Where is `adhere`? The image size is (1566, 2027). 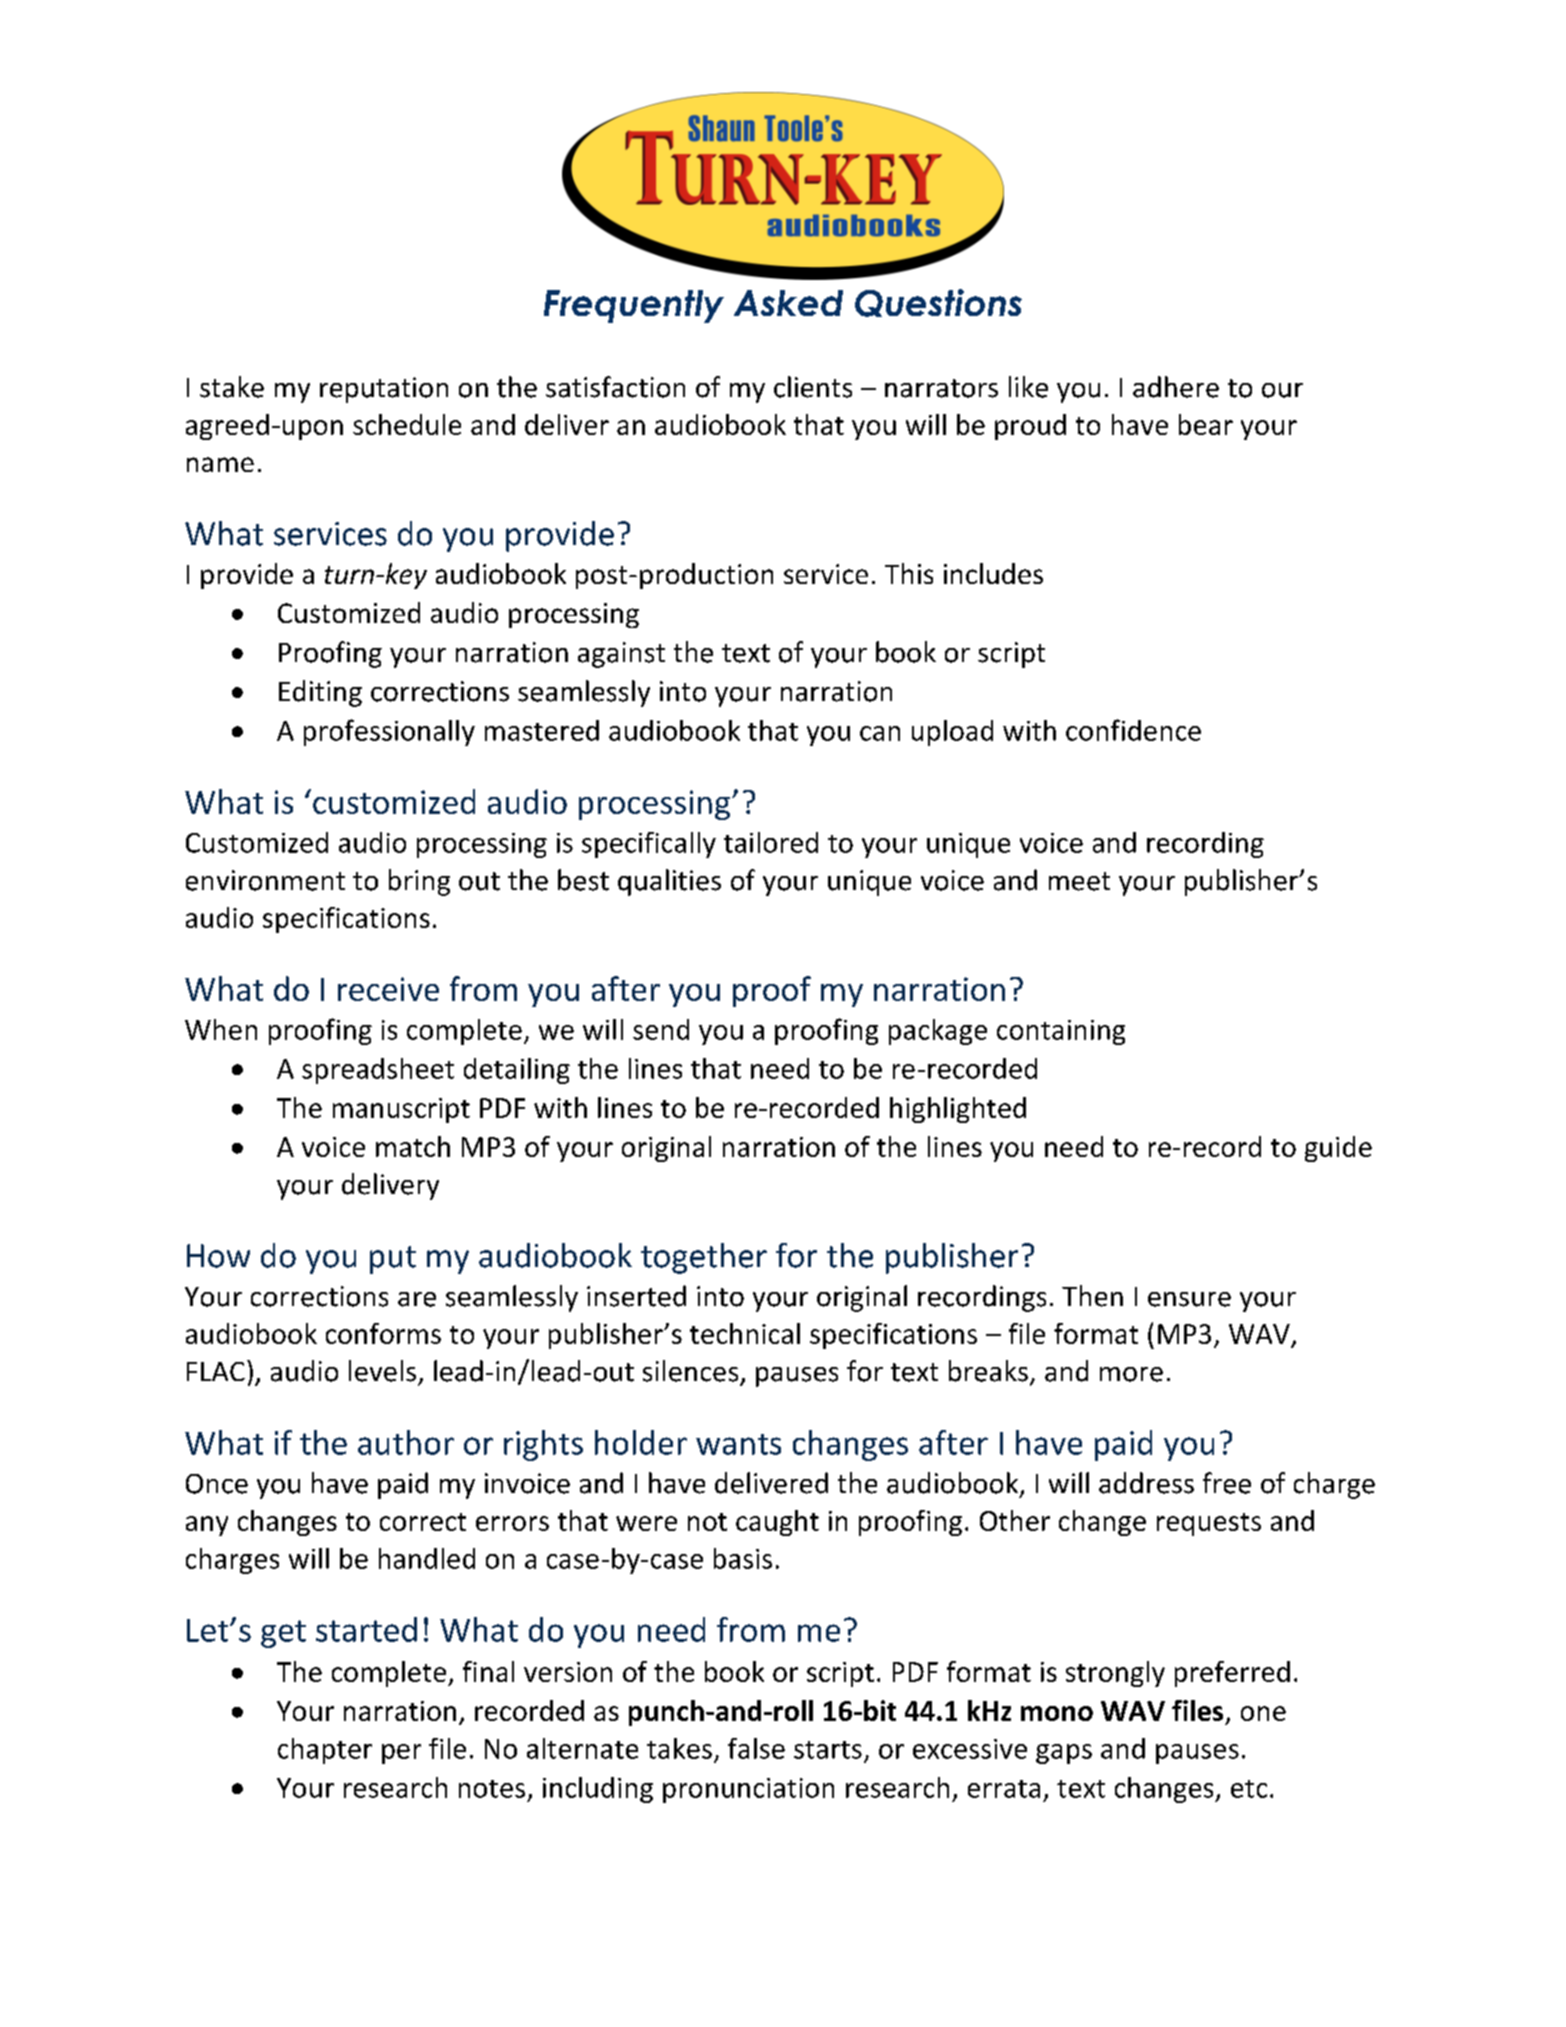
adhere is located at coordinates (1176, 387).
